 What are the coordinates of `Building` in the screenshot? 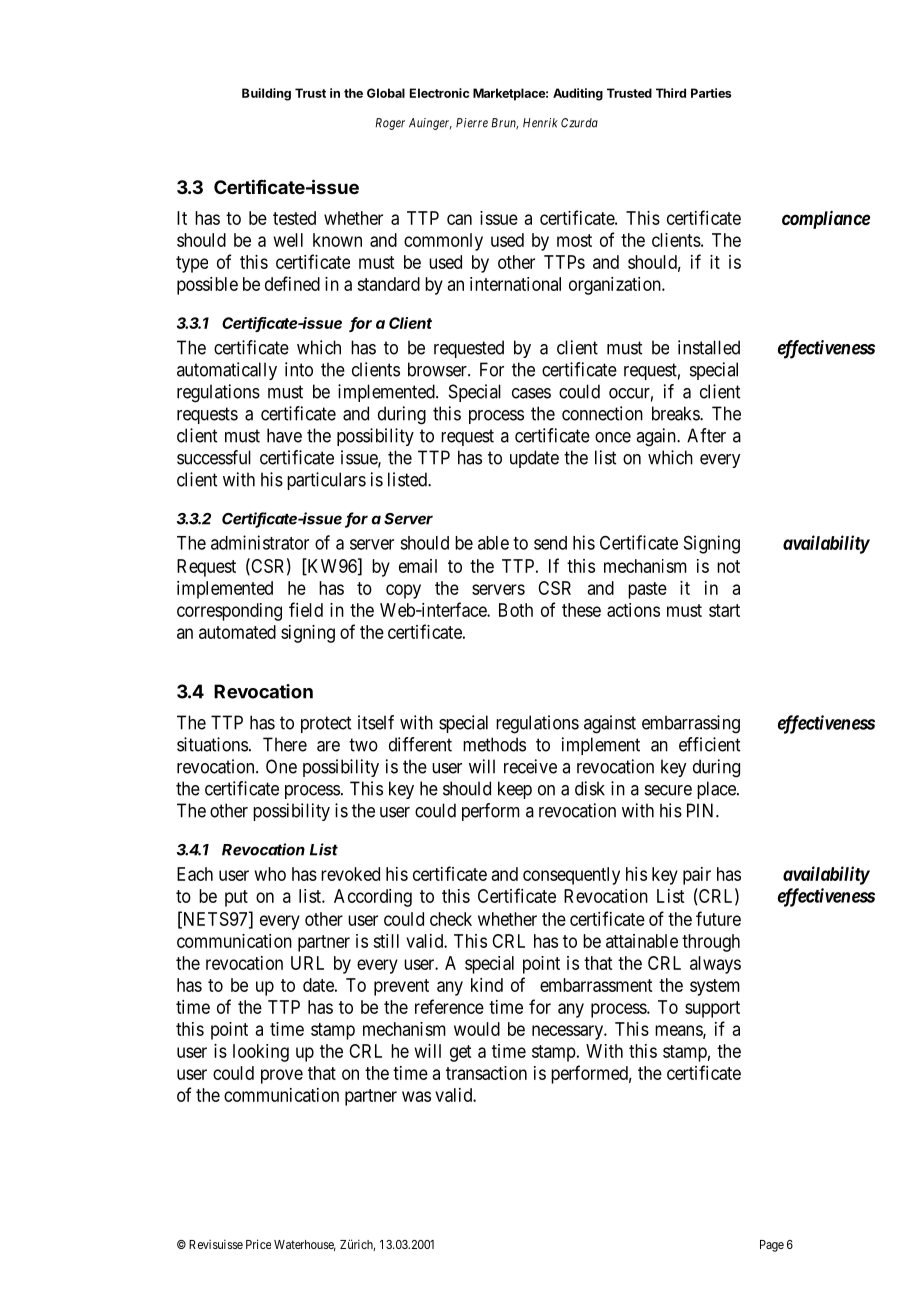 It's located at (266, 94).
